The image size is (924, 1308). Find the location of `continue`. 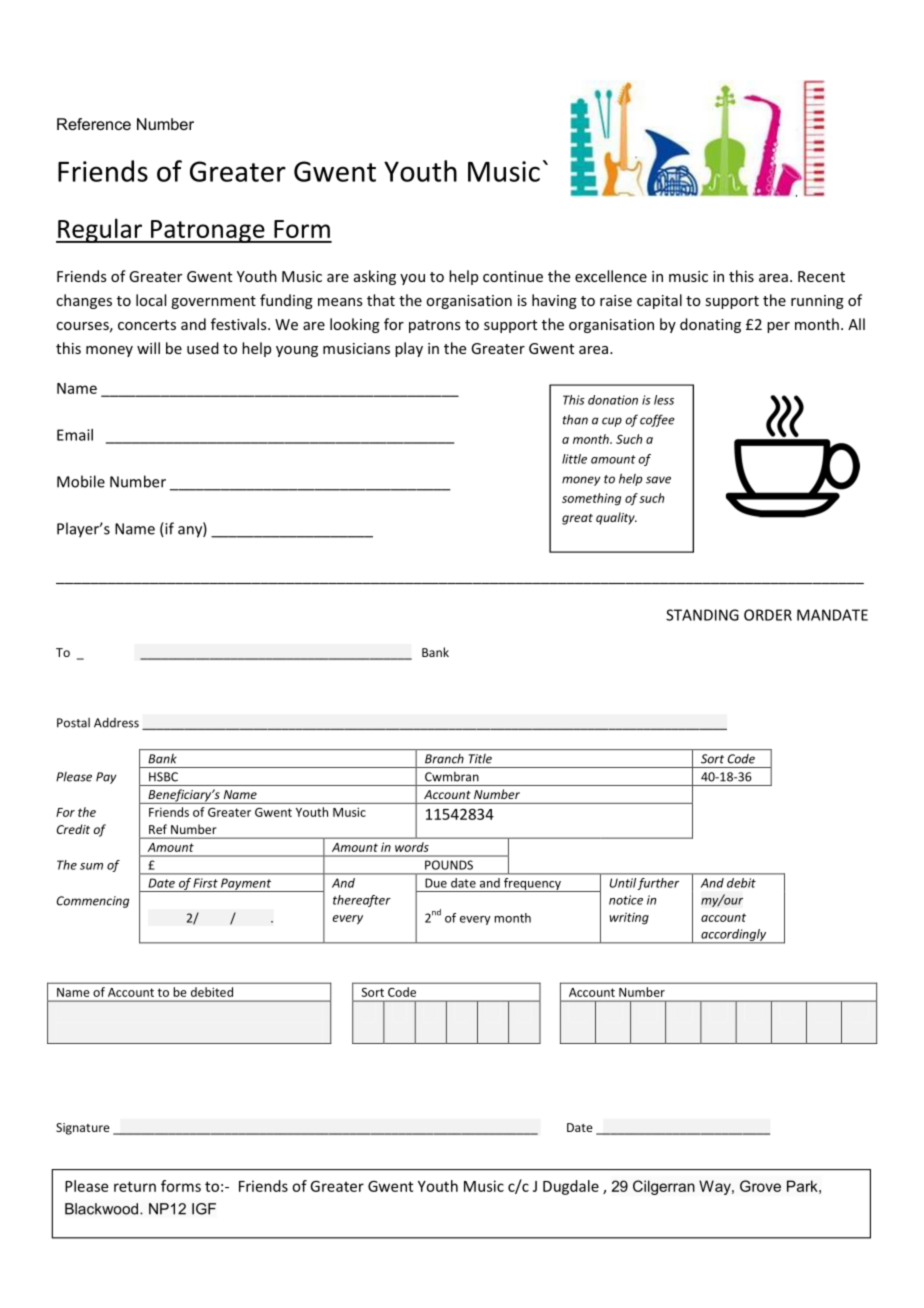

continue is located at coordinates (513, 276).
